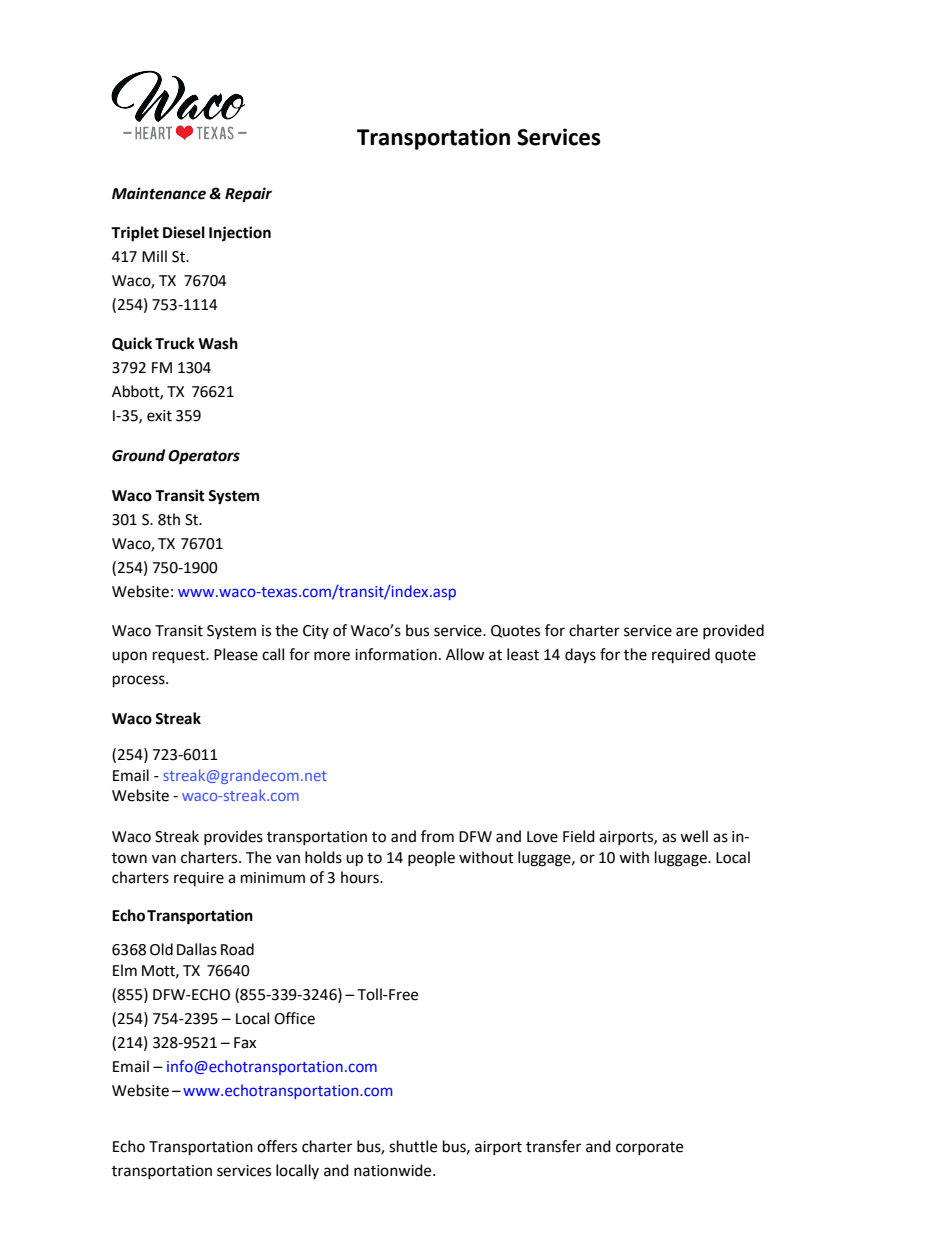  What do you see at coordinates (694, 836) in the screenshot?
I see `well` at bounding box center [694, 836].
